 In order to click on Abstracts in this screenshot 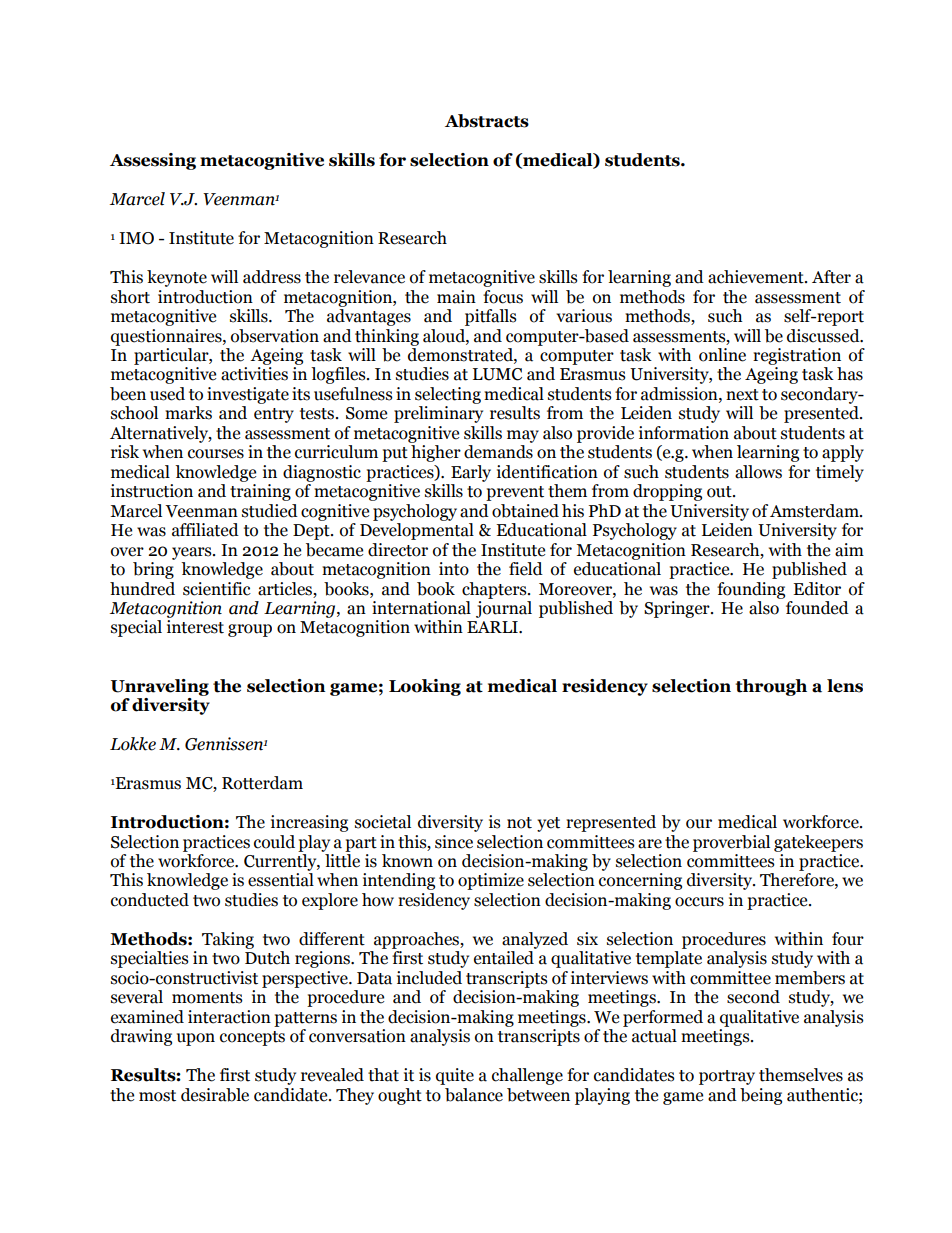, I will do `click(487, 121)`.
